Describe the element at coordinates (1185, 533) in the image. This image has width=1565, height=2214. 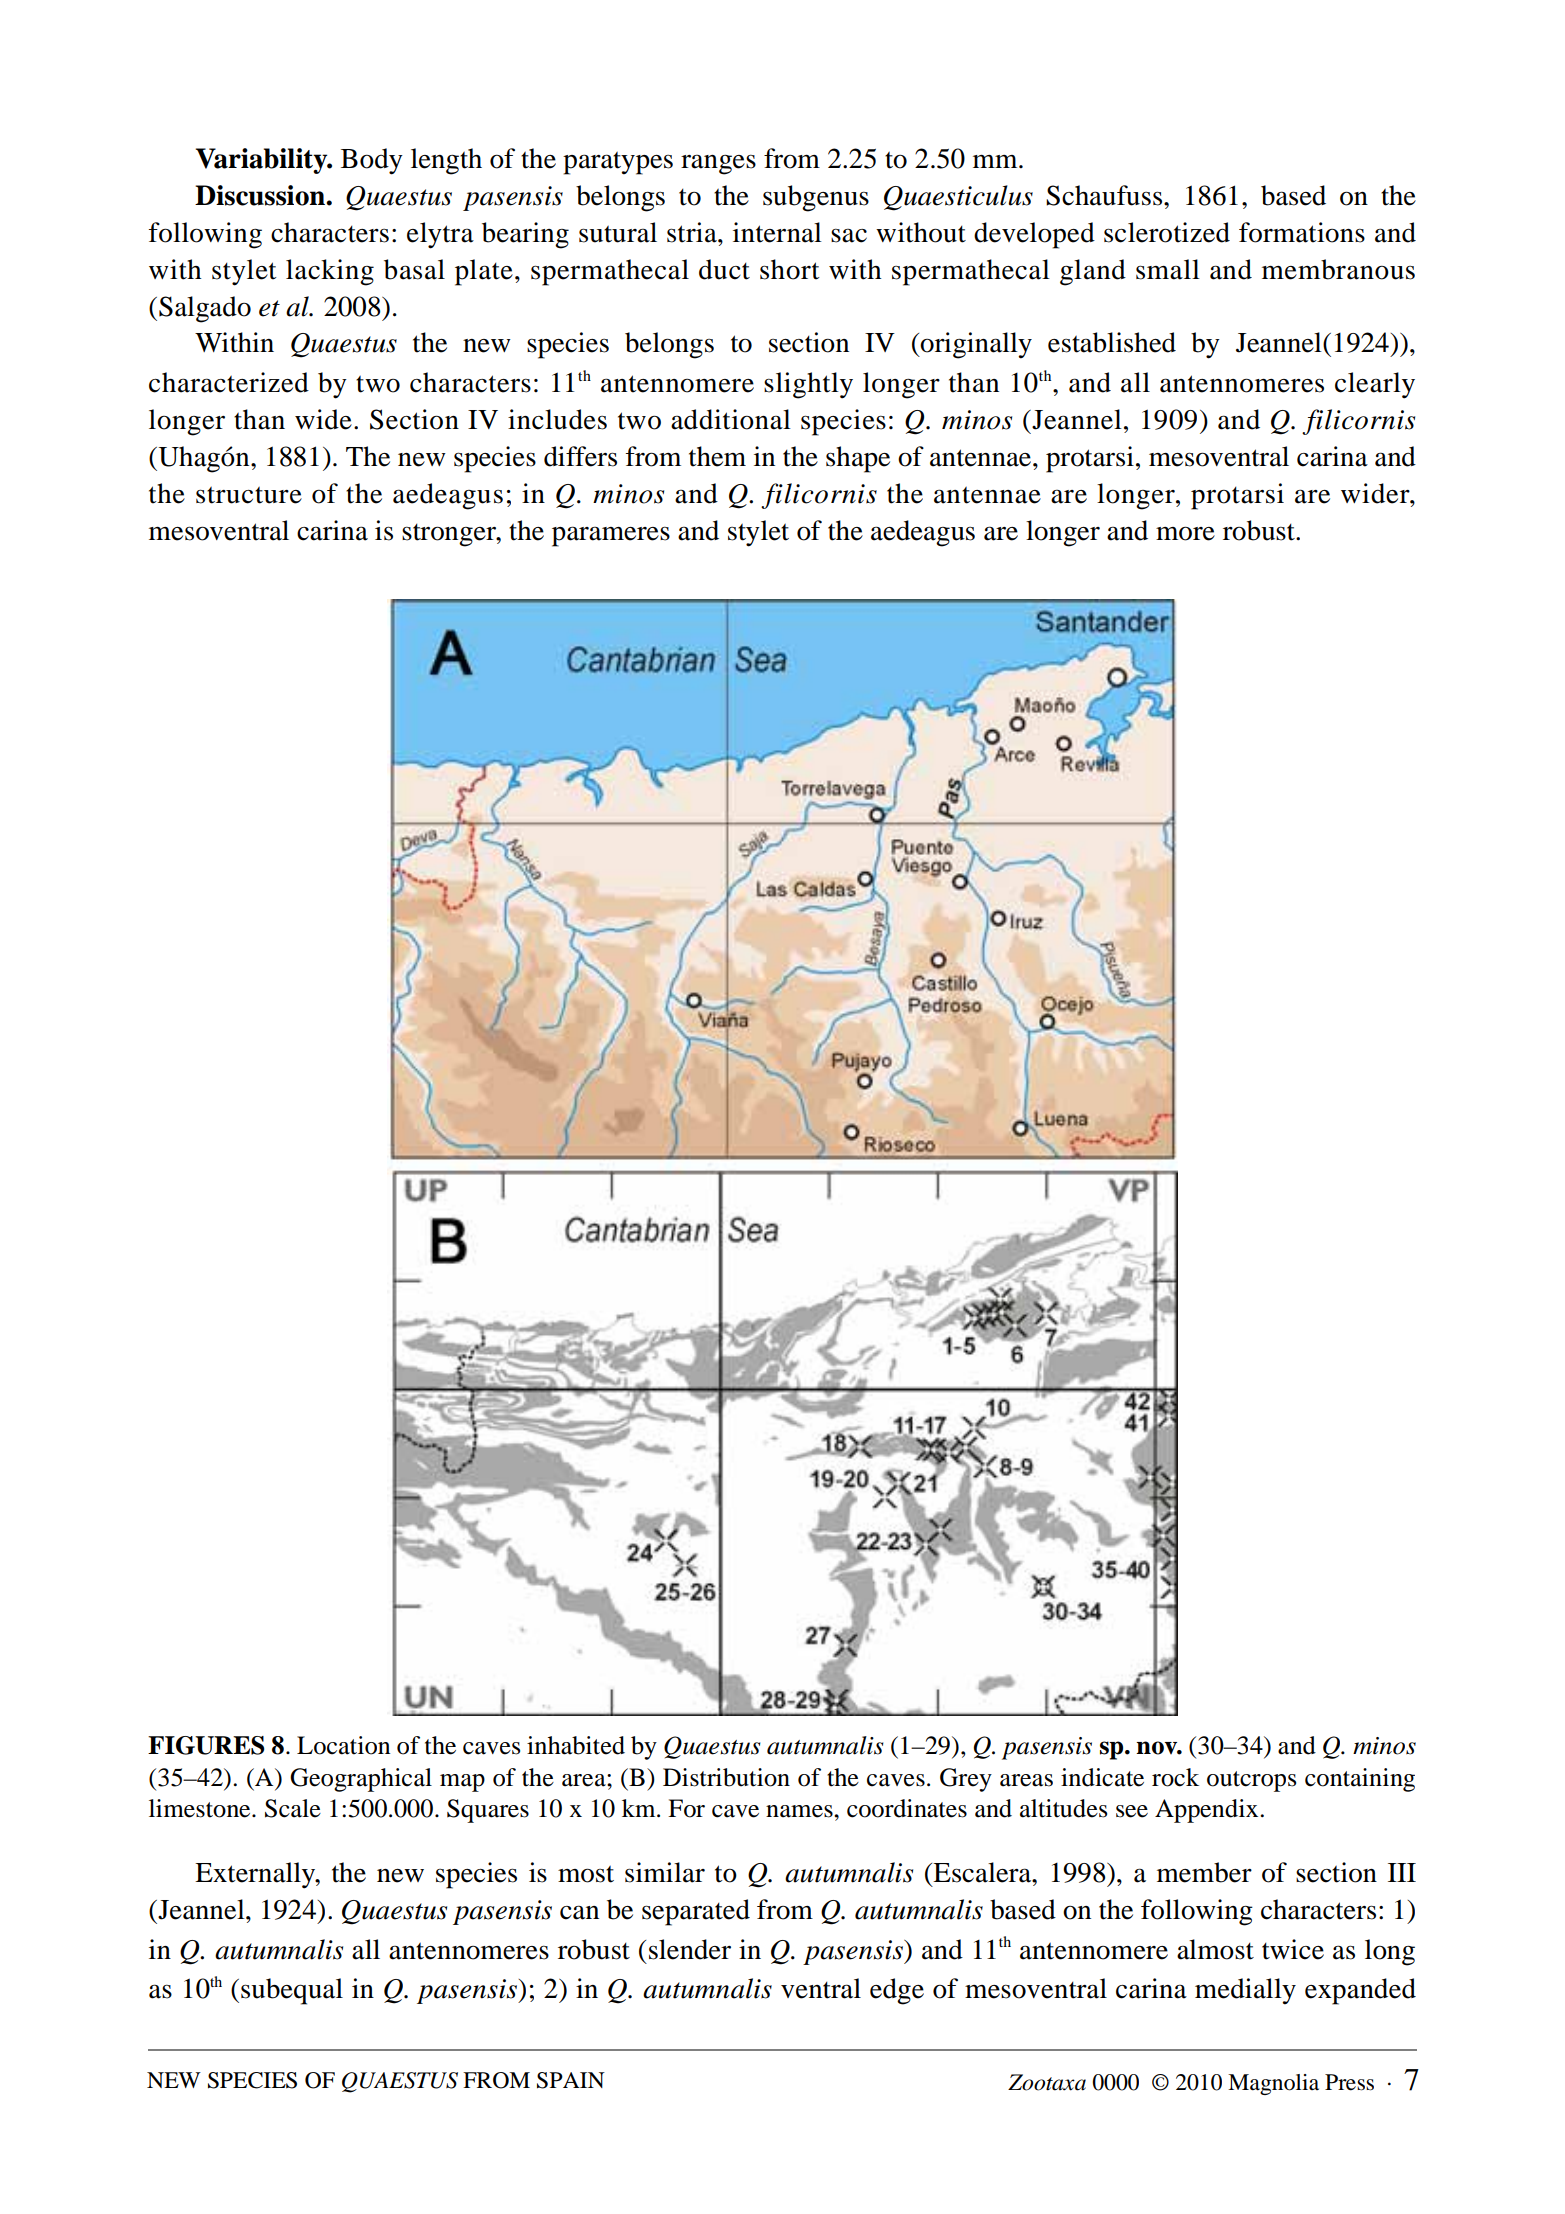
I see `more` at that location.
